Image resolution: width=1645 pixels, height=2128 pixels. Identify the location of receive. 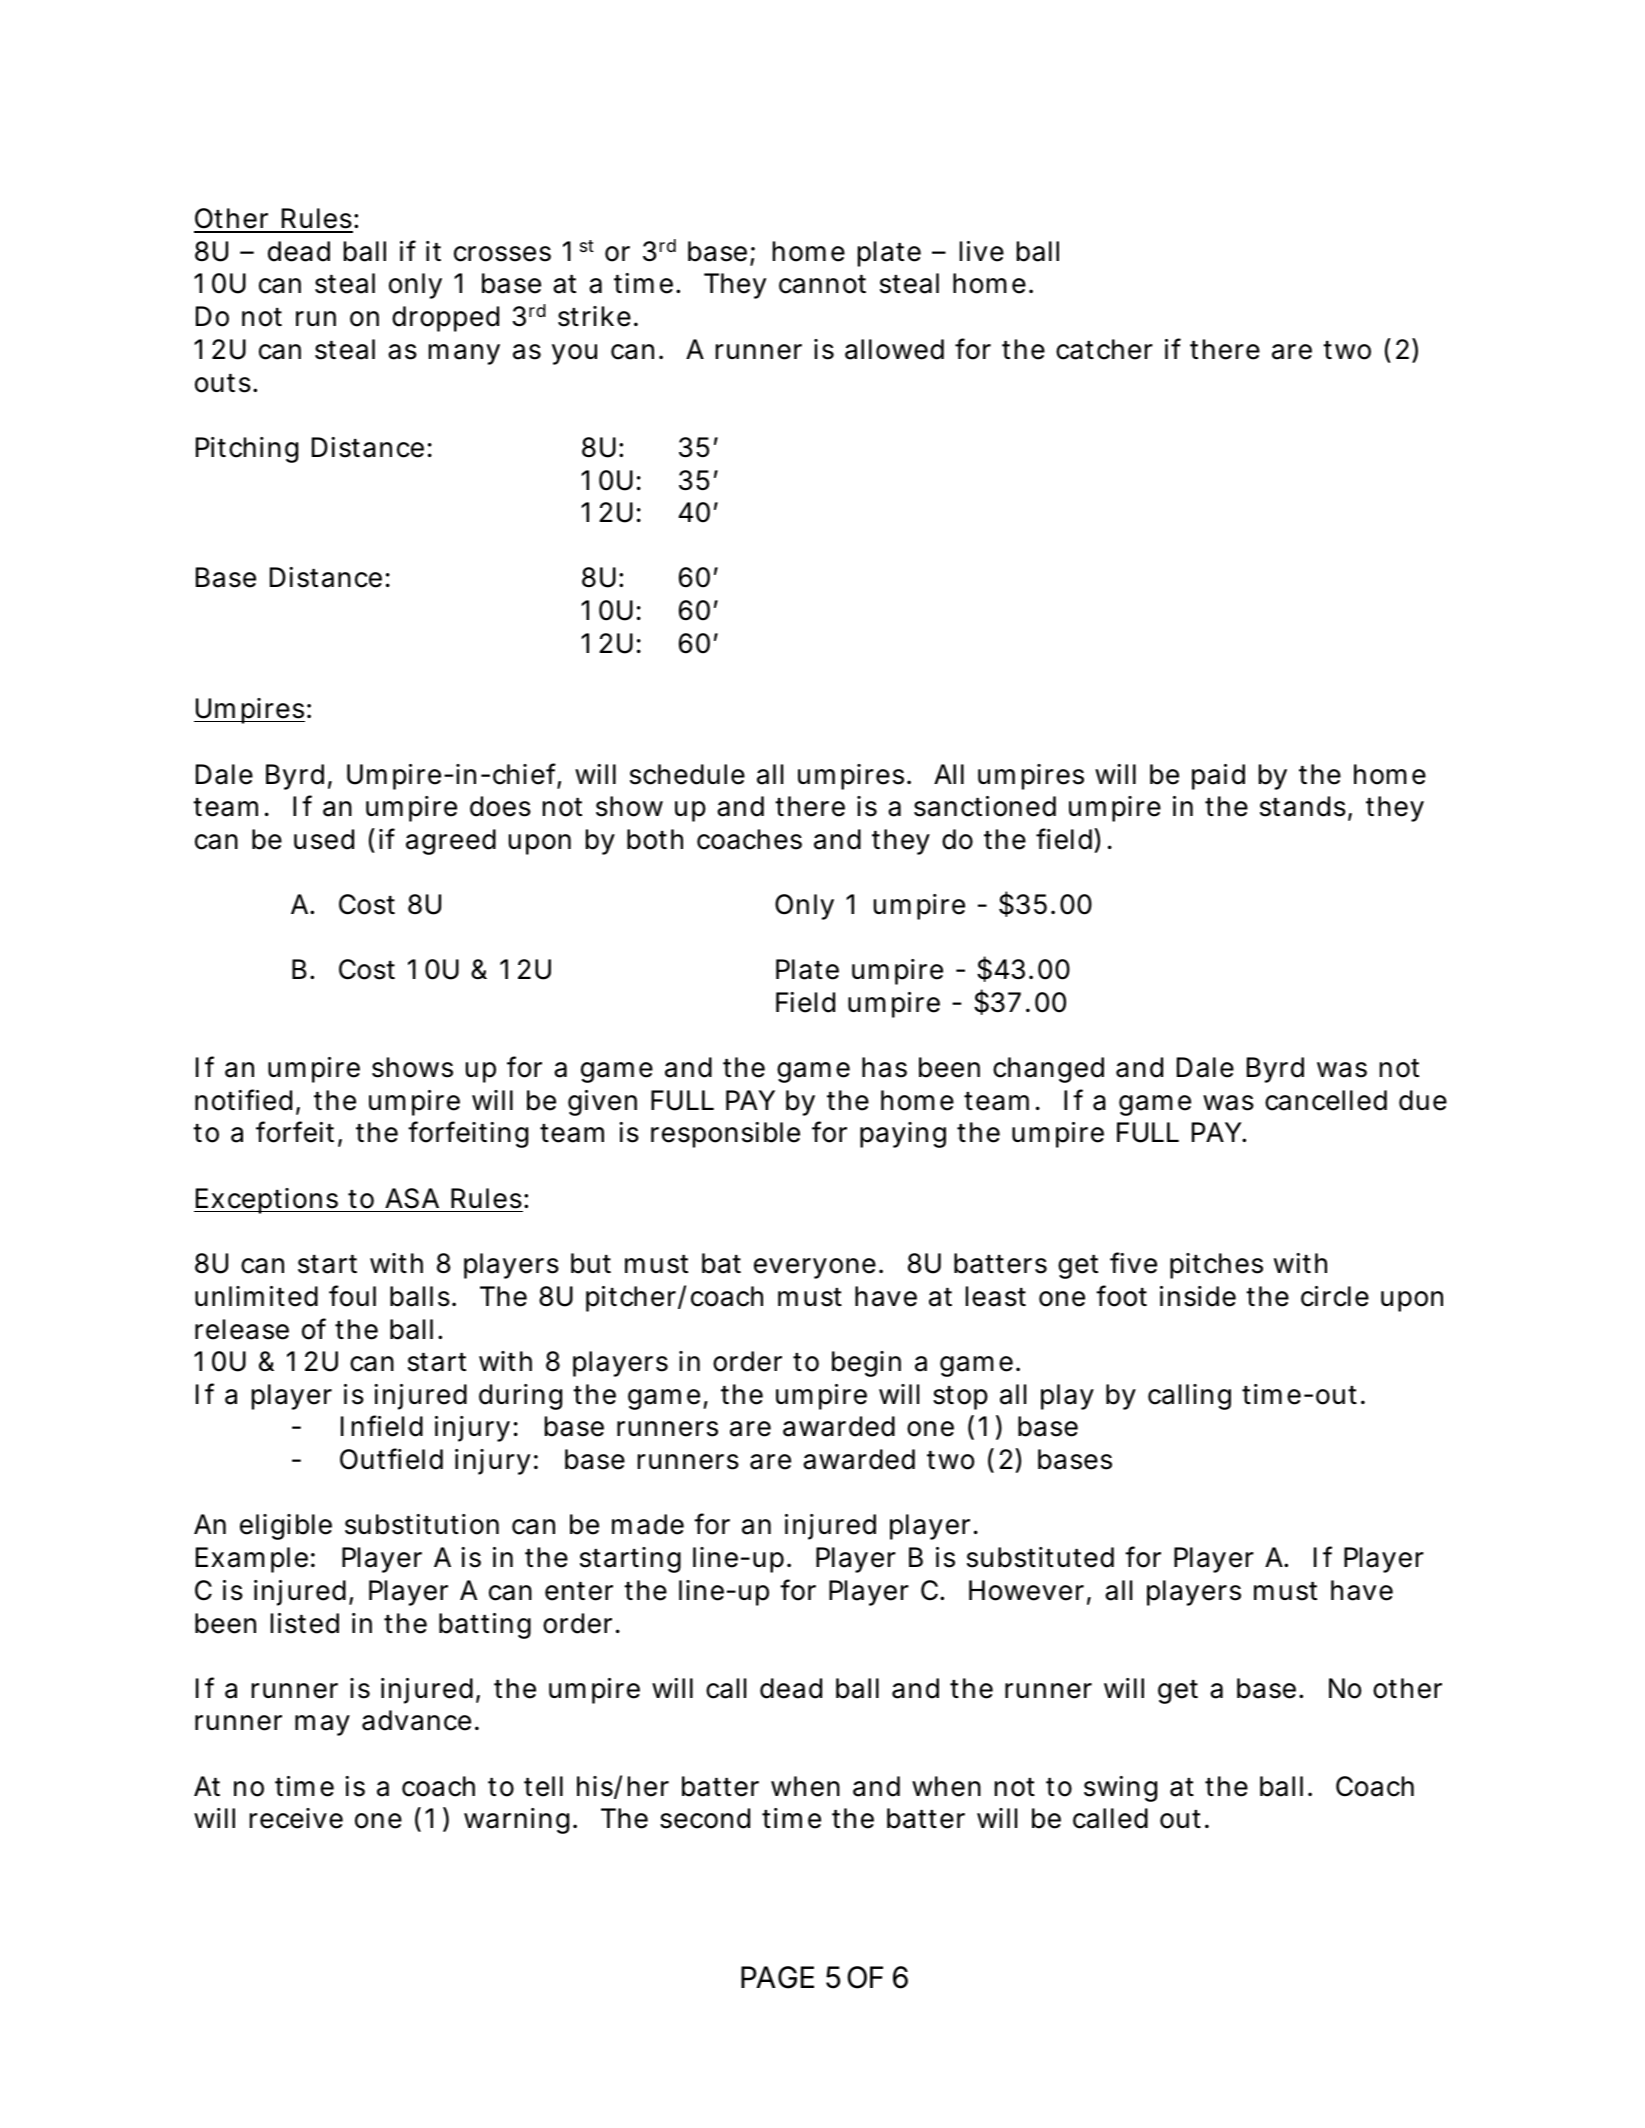
(296, 1818).
